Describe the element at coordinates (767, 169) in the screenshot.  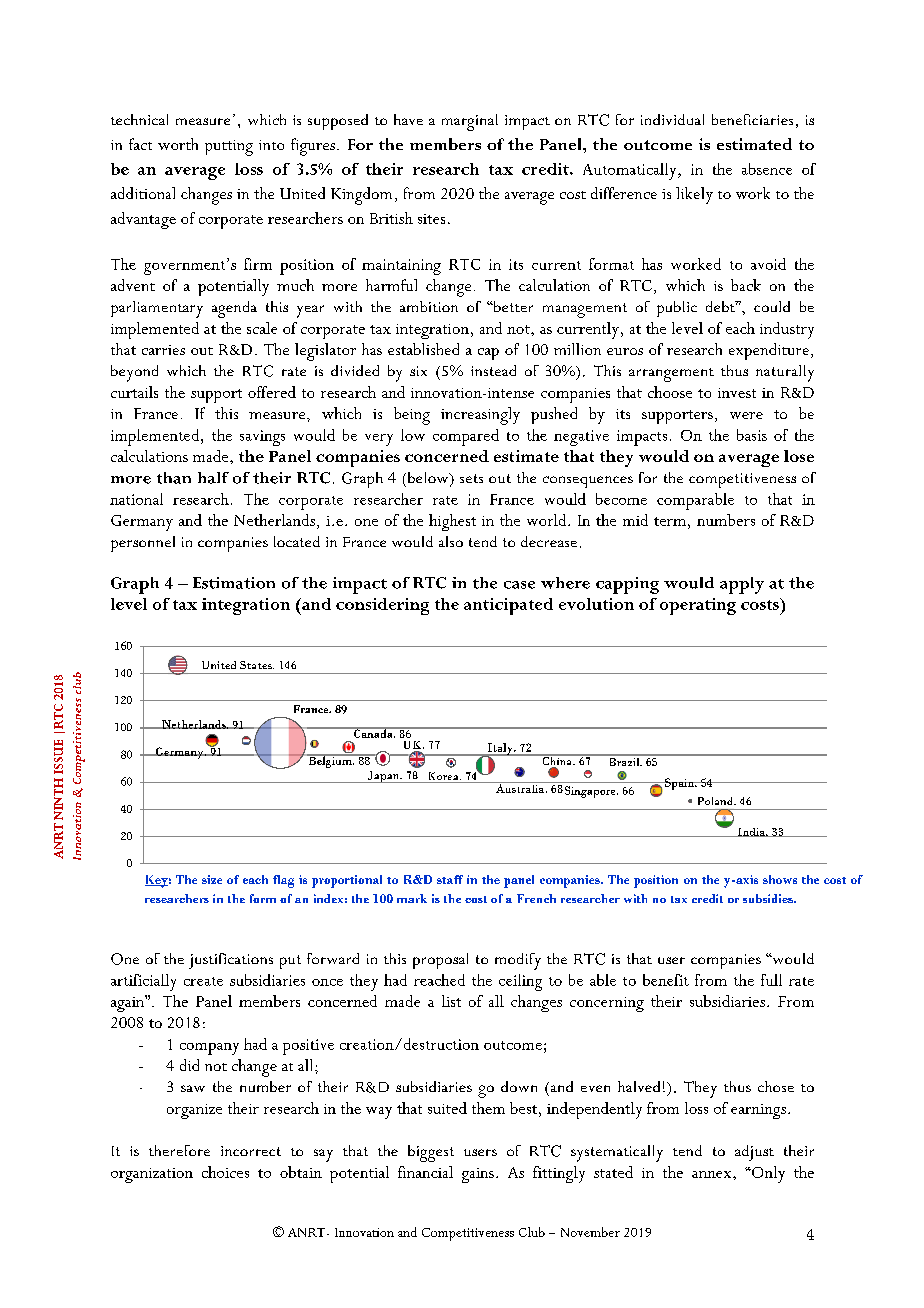
I see `absence` at that location.
